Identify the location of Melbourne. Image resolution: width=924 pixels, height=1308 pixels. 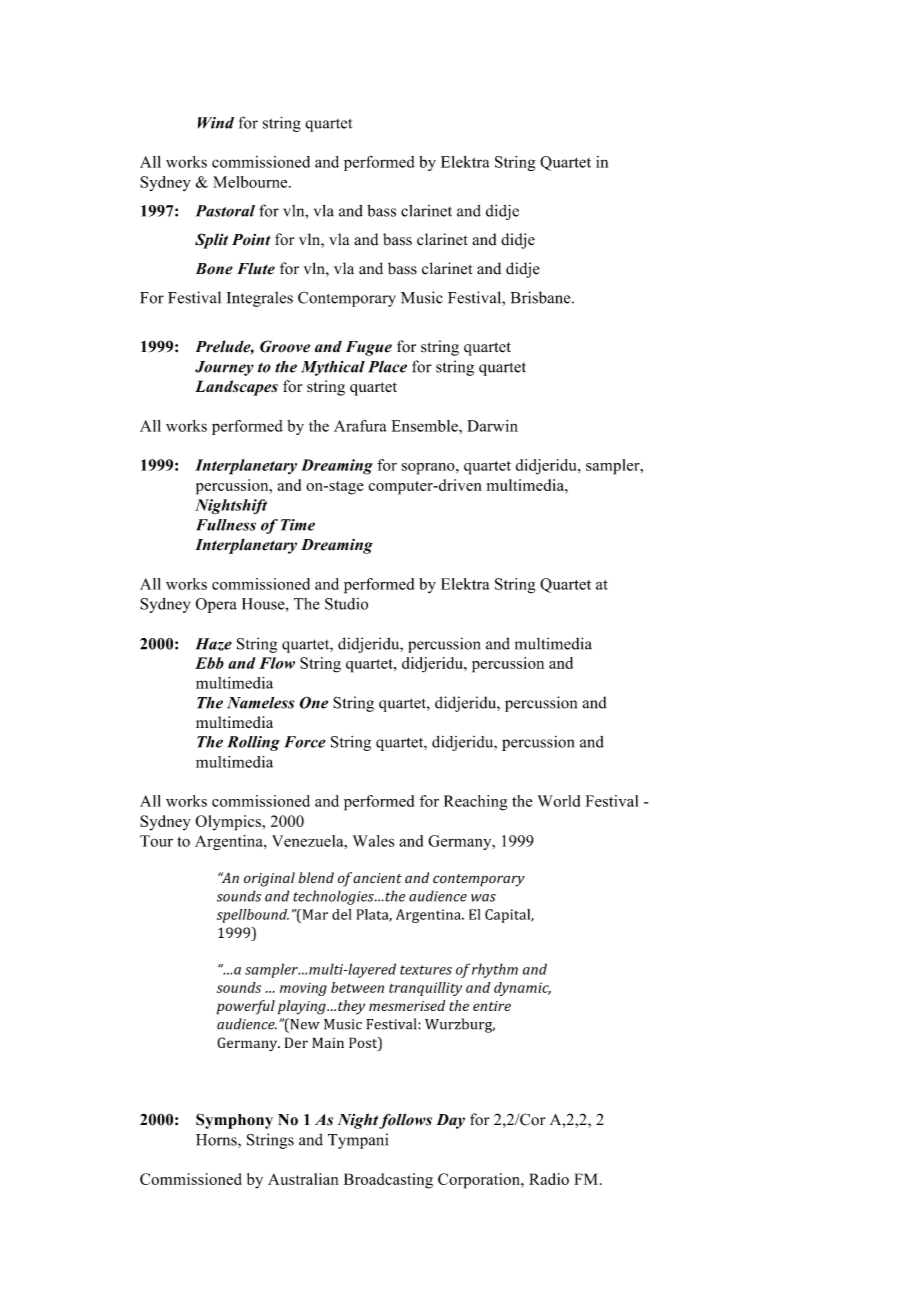
(251, 182).
